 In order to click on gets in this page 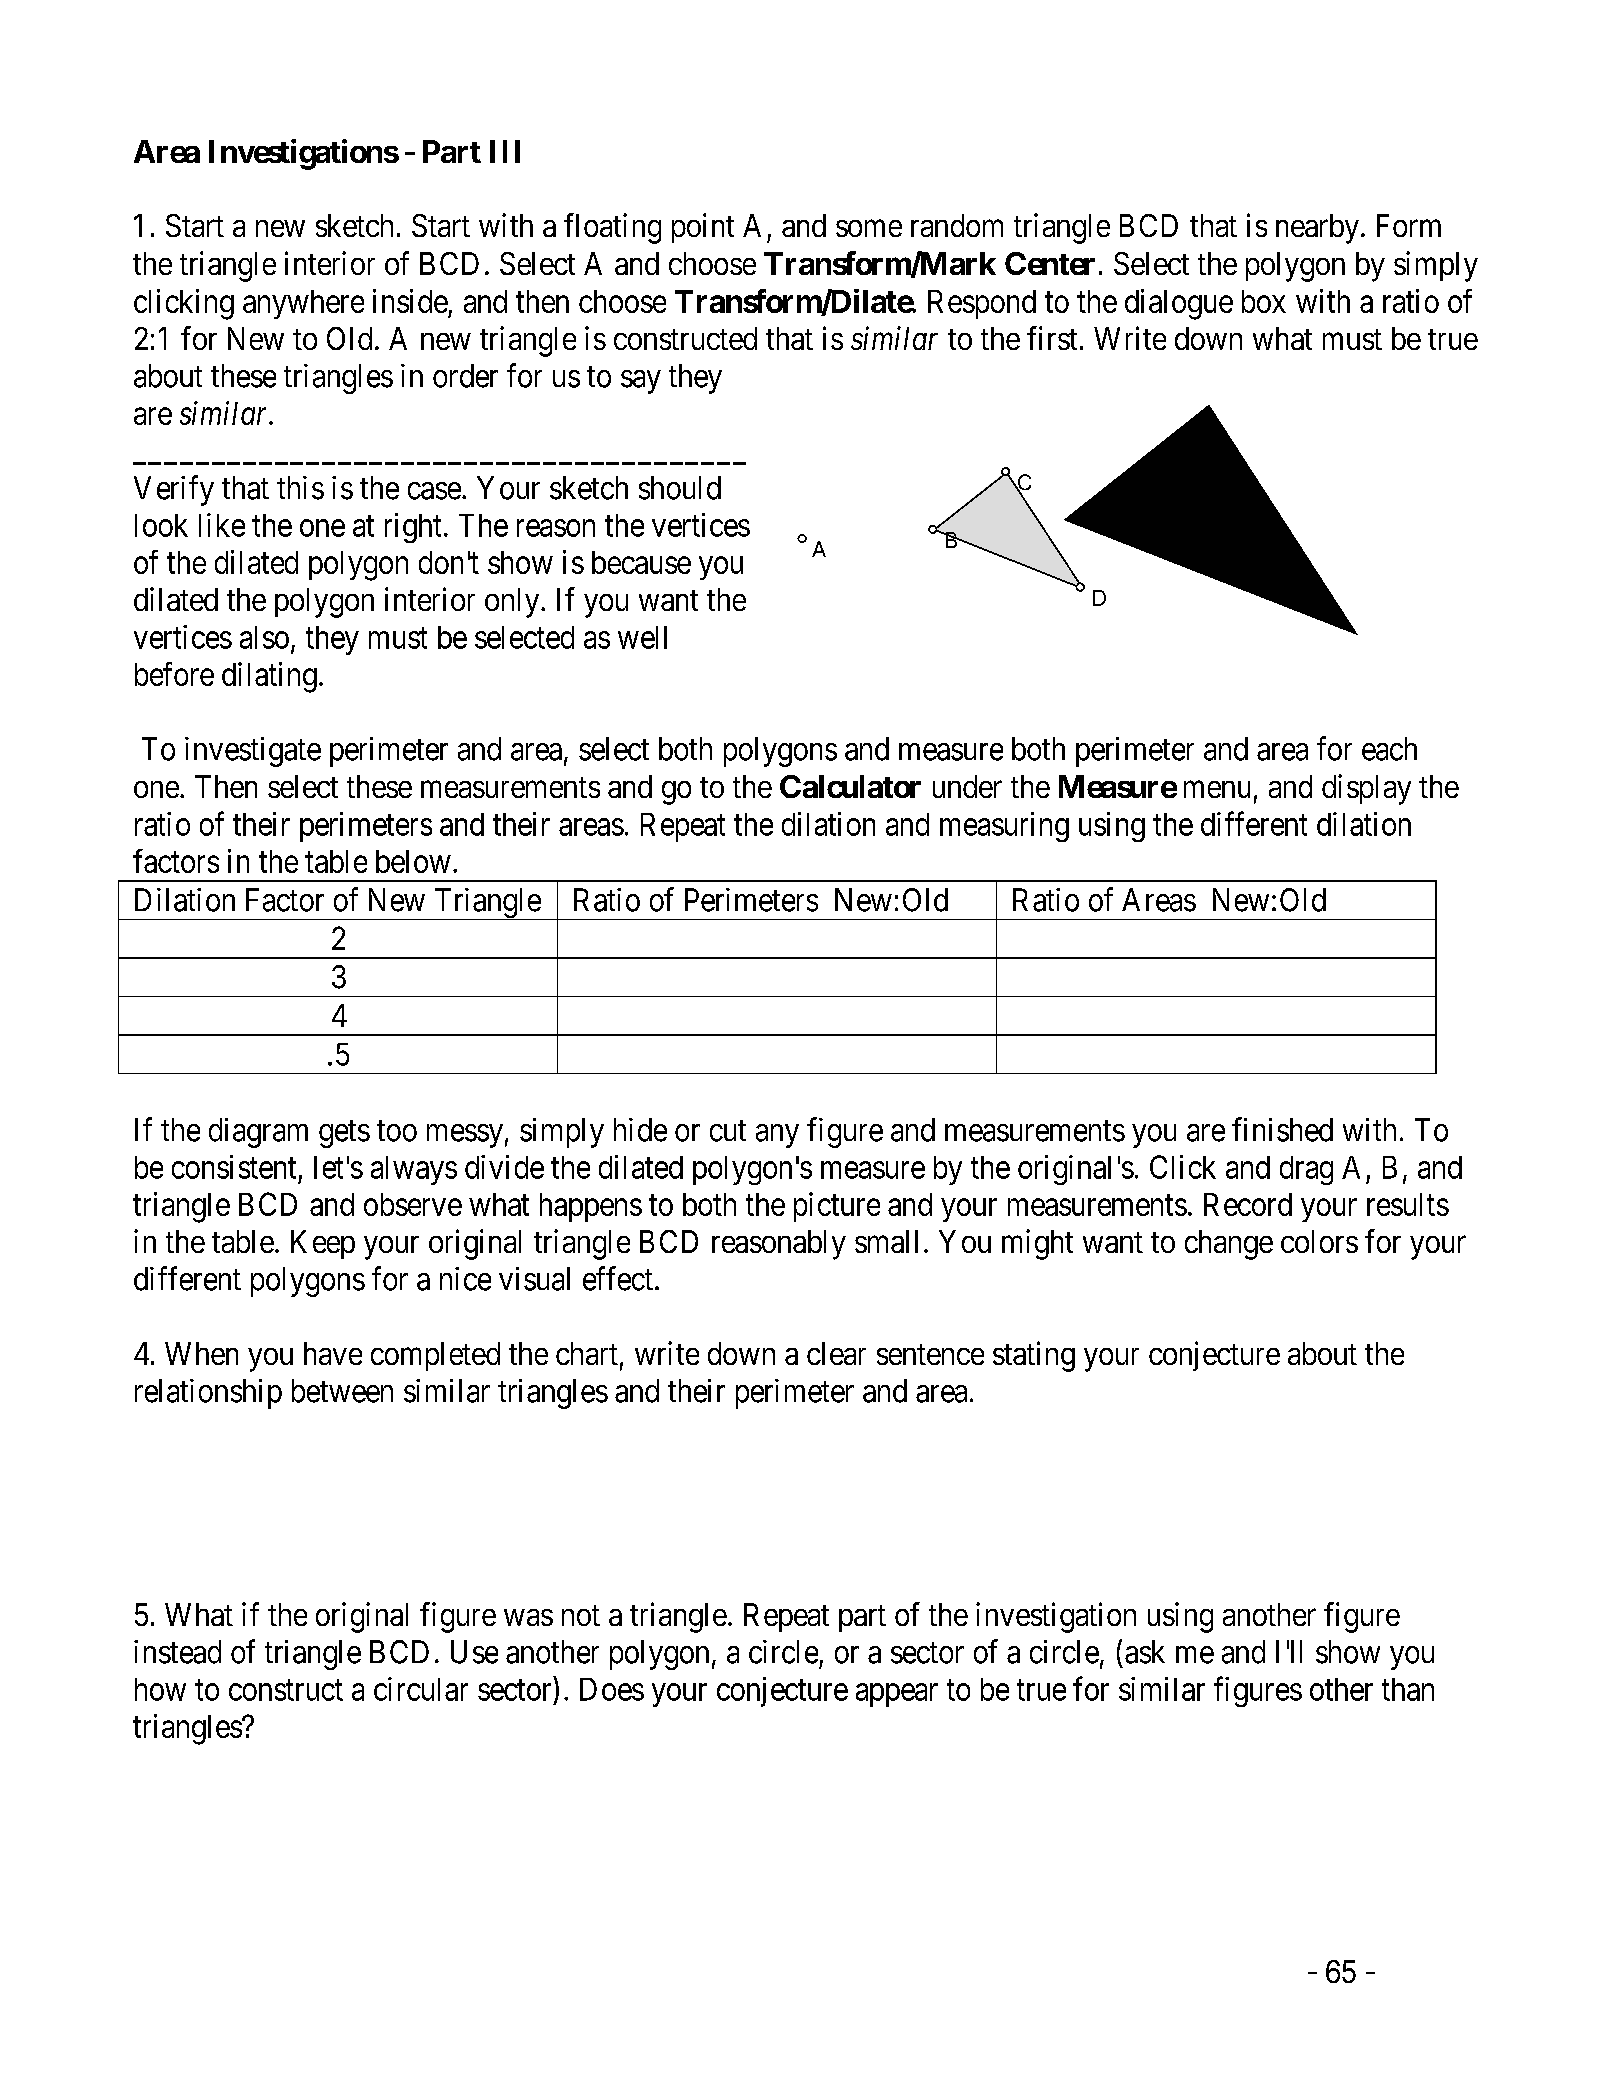, I will do `click(344, 1134)`.
